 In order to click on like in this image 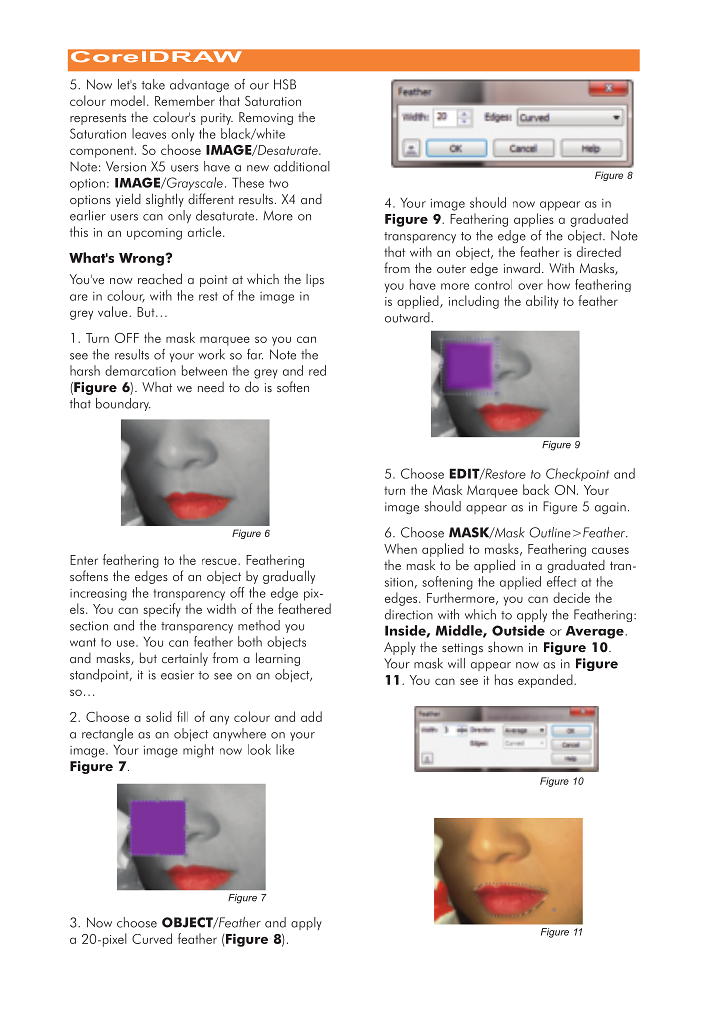, I will do `click(285, 749)`.
